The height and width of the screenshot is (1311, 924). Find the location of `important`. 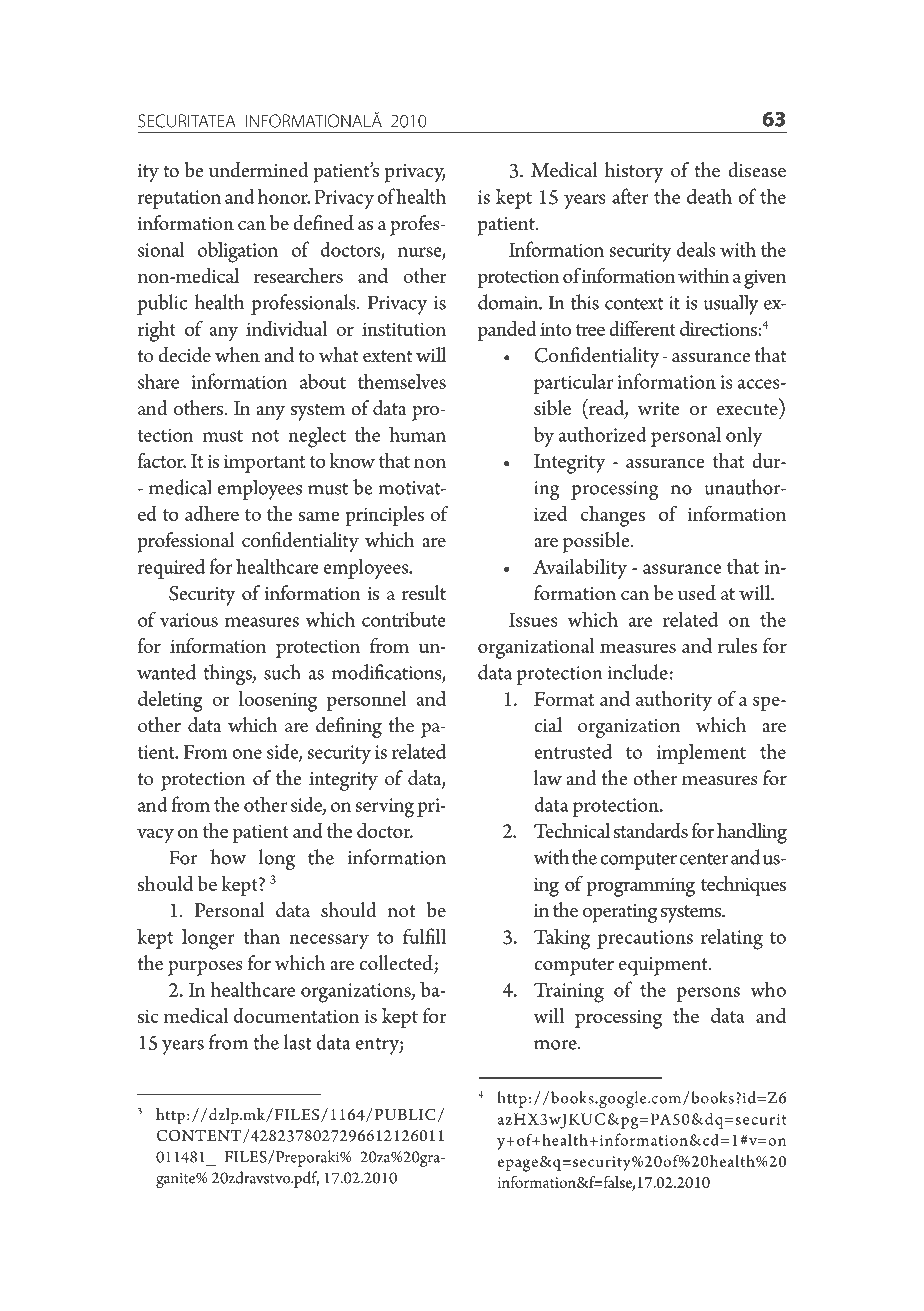

important is located at coordinates (264, 464).
